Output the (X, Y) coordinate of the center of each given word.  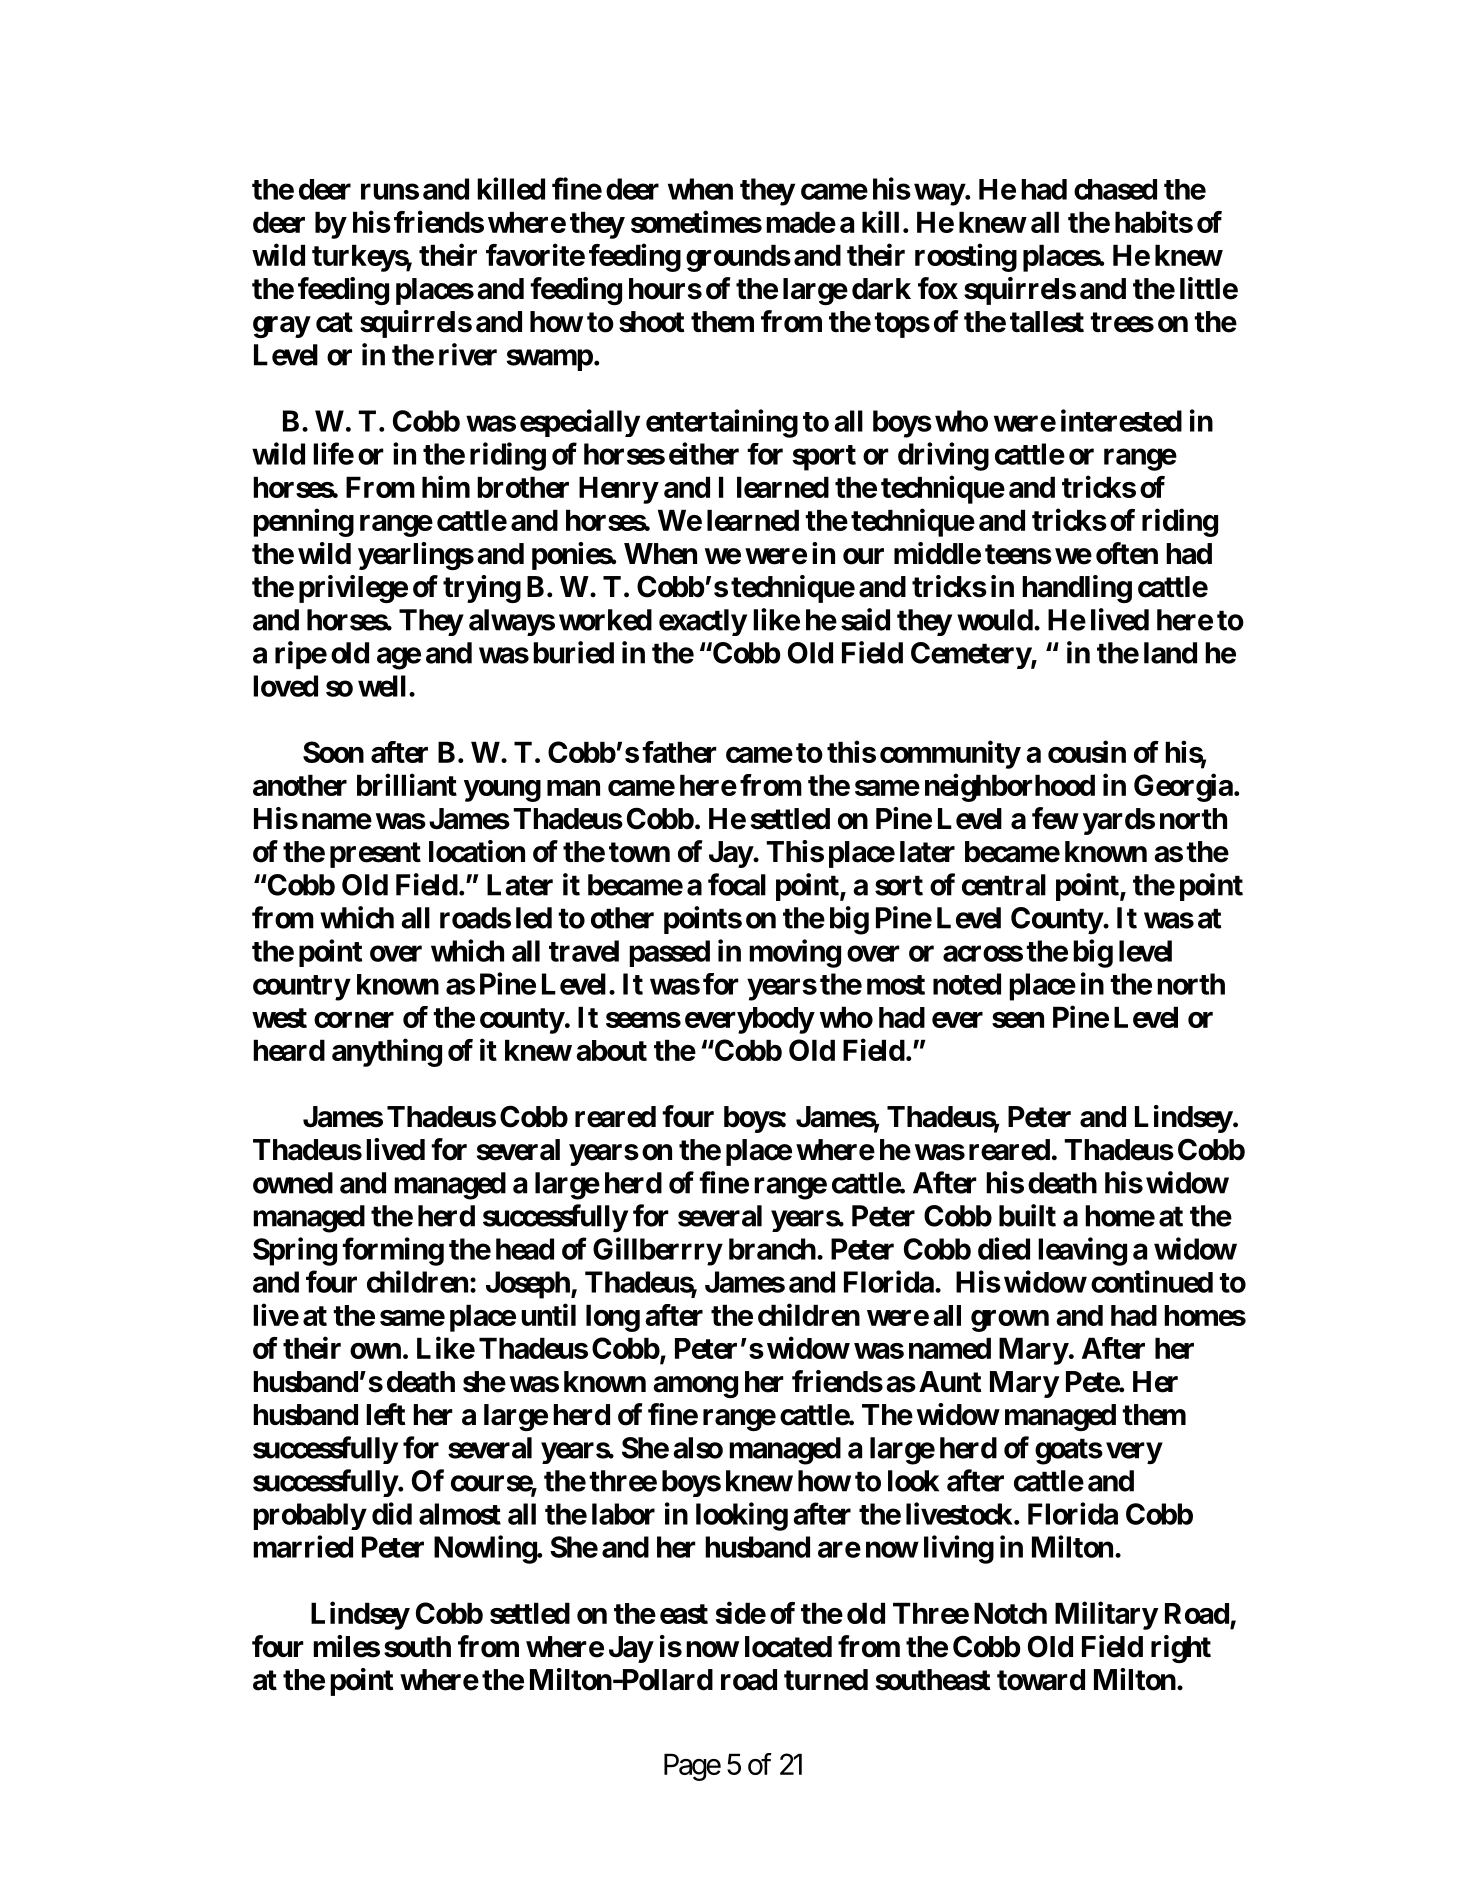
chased (1115, 189)
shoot (651, 322)
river (468, 354)
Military (1106, 1615)
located (788, 1647)
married (303, 1546)
